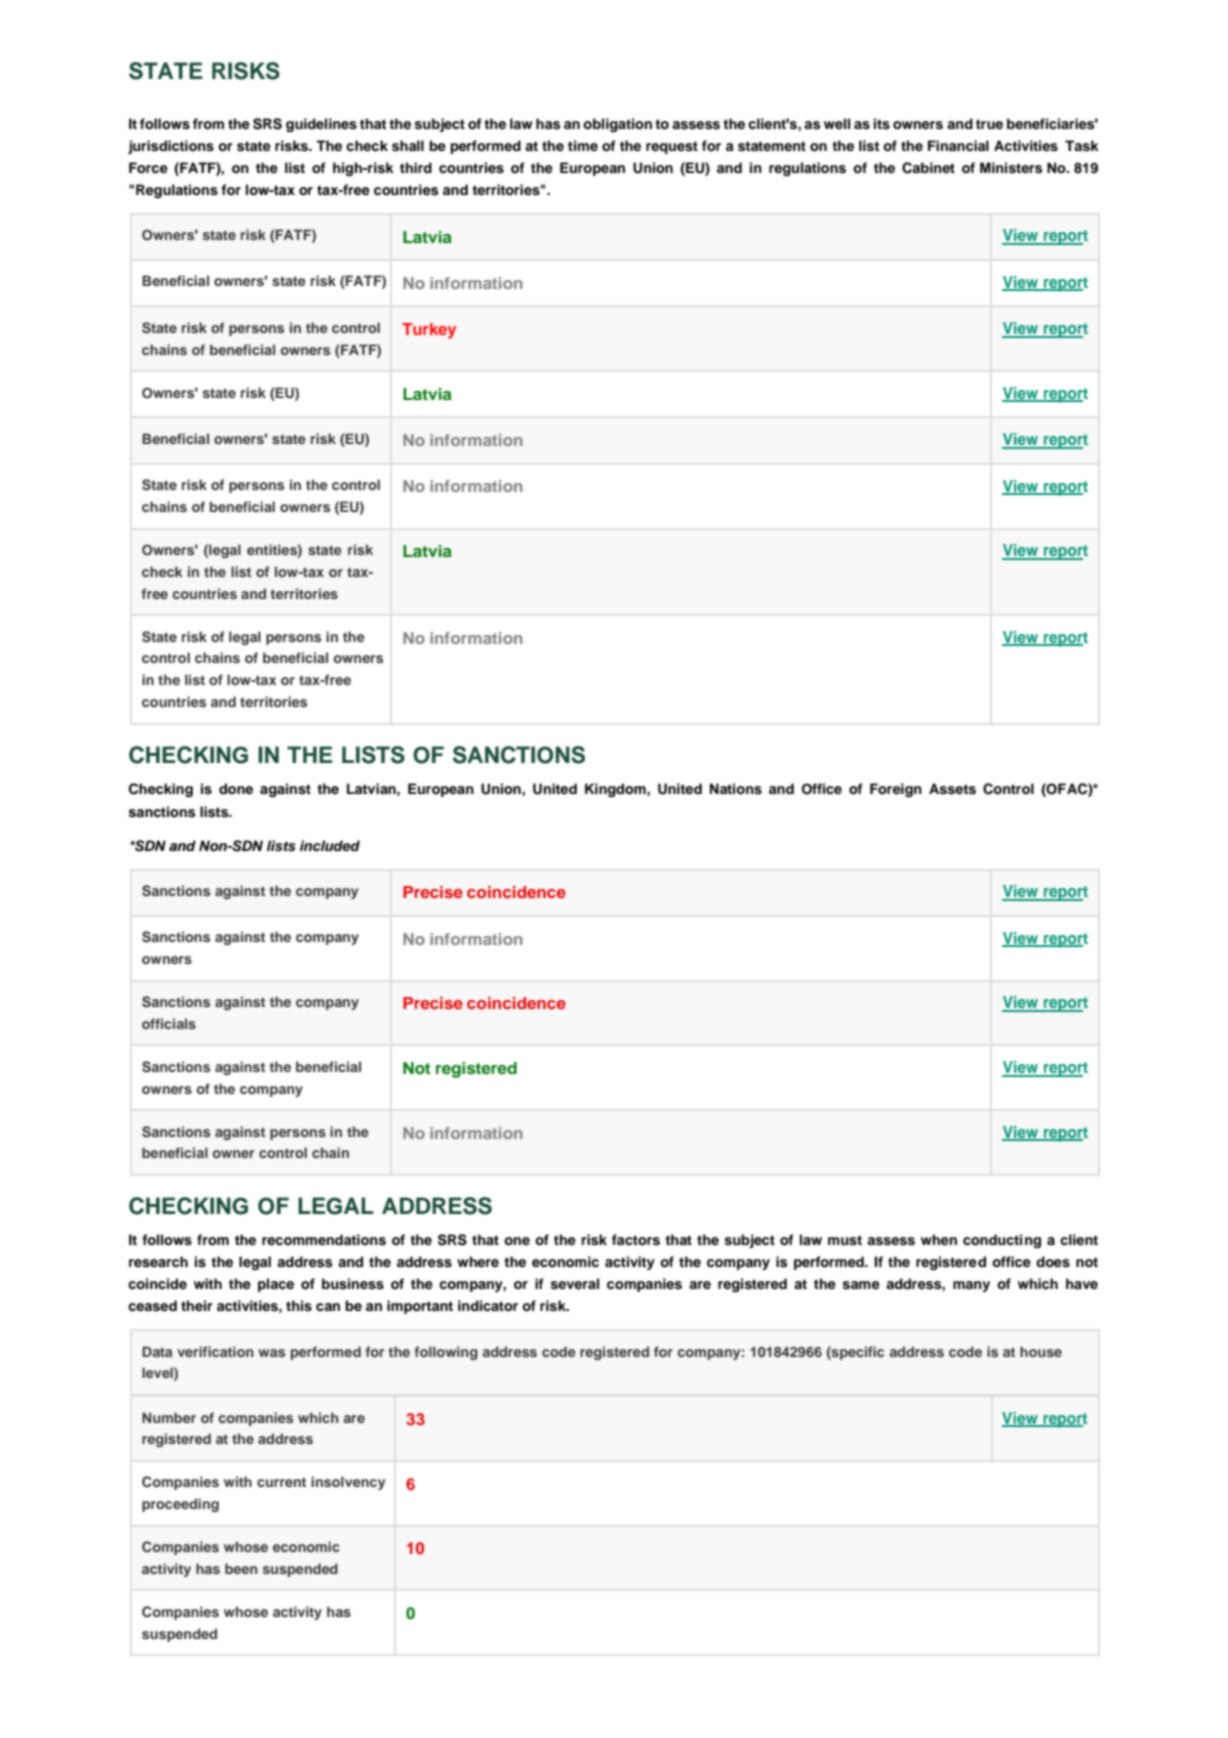  Describe the element at coordinates (1011, 168) in the screenshot. I see `Ministers` at that location.
